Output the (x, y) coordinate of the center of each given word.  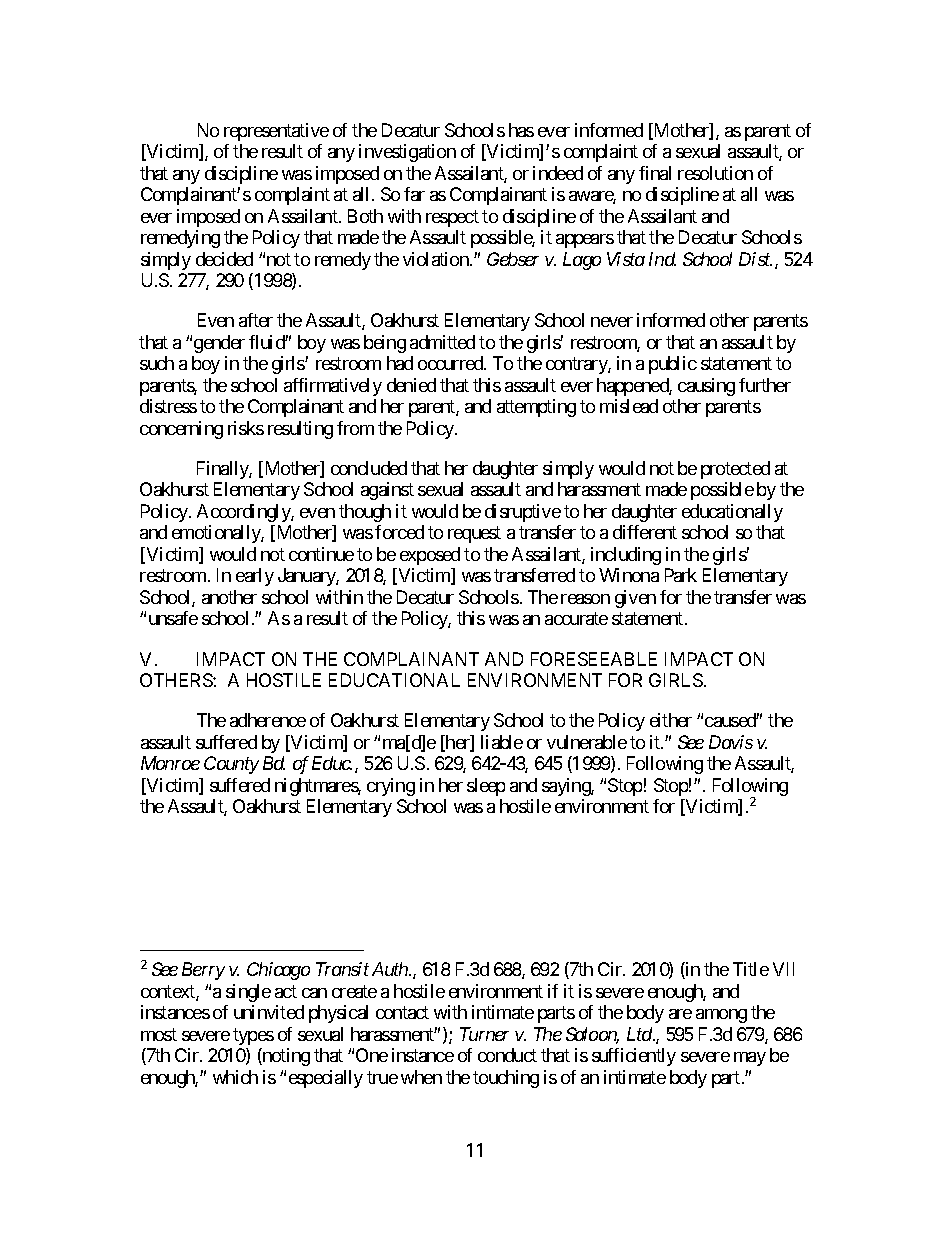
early (255, 577)
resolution (715, 173)
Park (681, 575)
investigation (407, 153)
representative (276, 132)
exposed (430, 556)
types (253, 1036)
